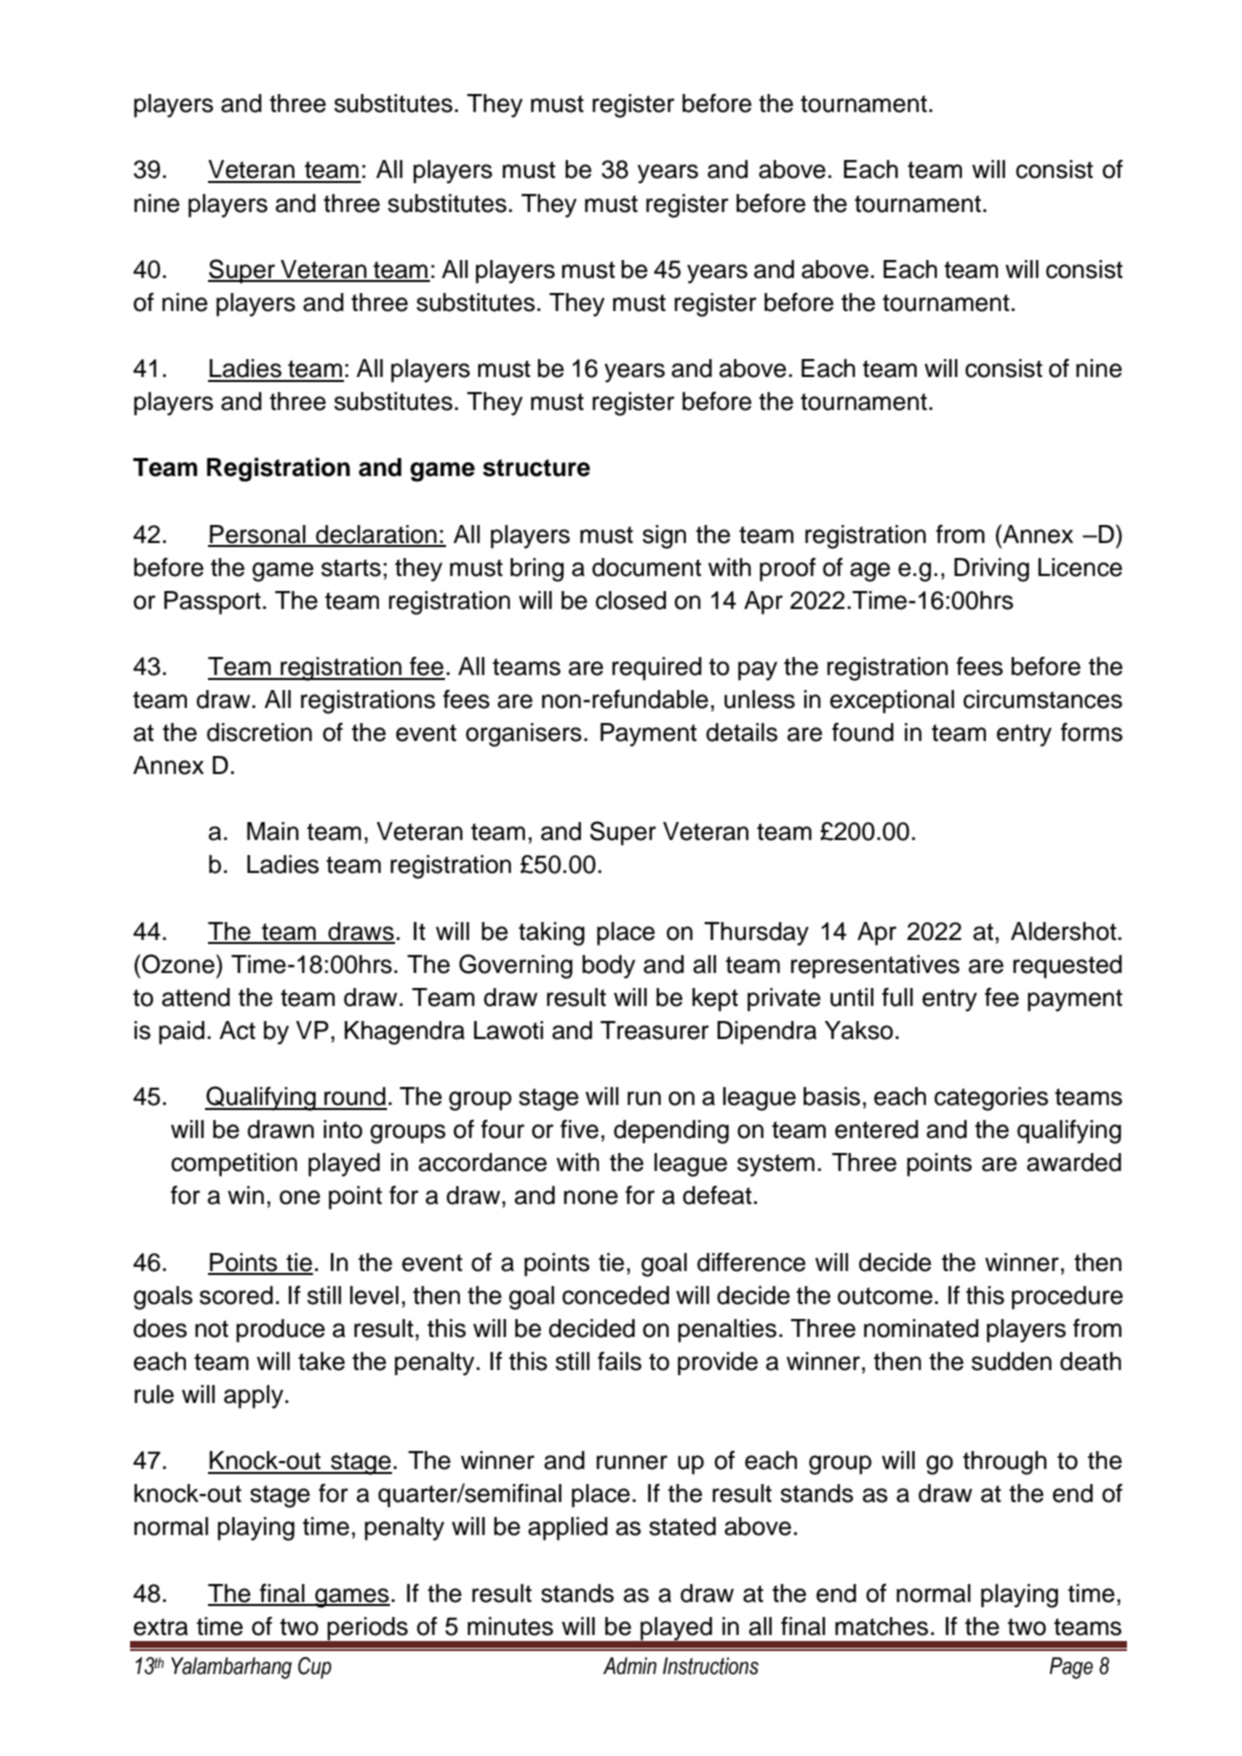 This page has height=1756, width=1242. What do you see at coordinates (630, 1666) in the page?
I see `Admin` at bounding box center [630, 1666].
